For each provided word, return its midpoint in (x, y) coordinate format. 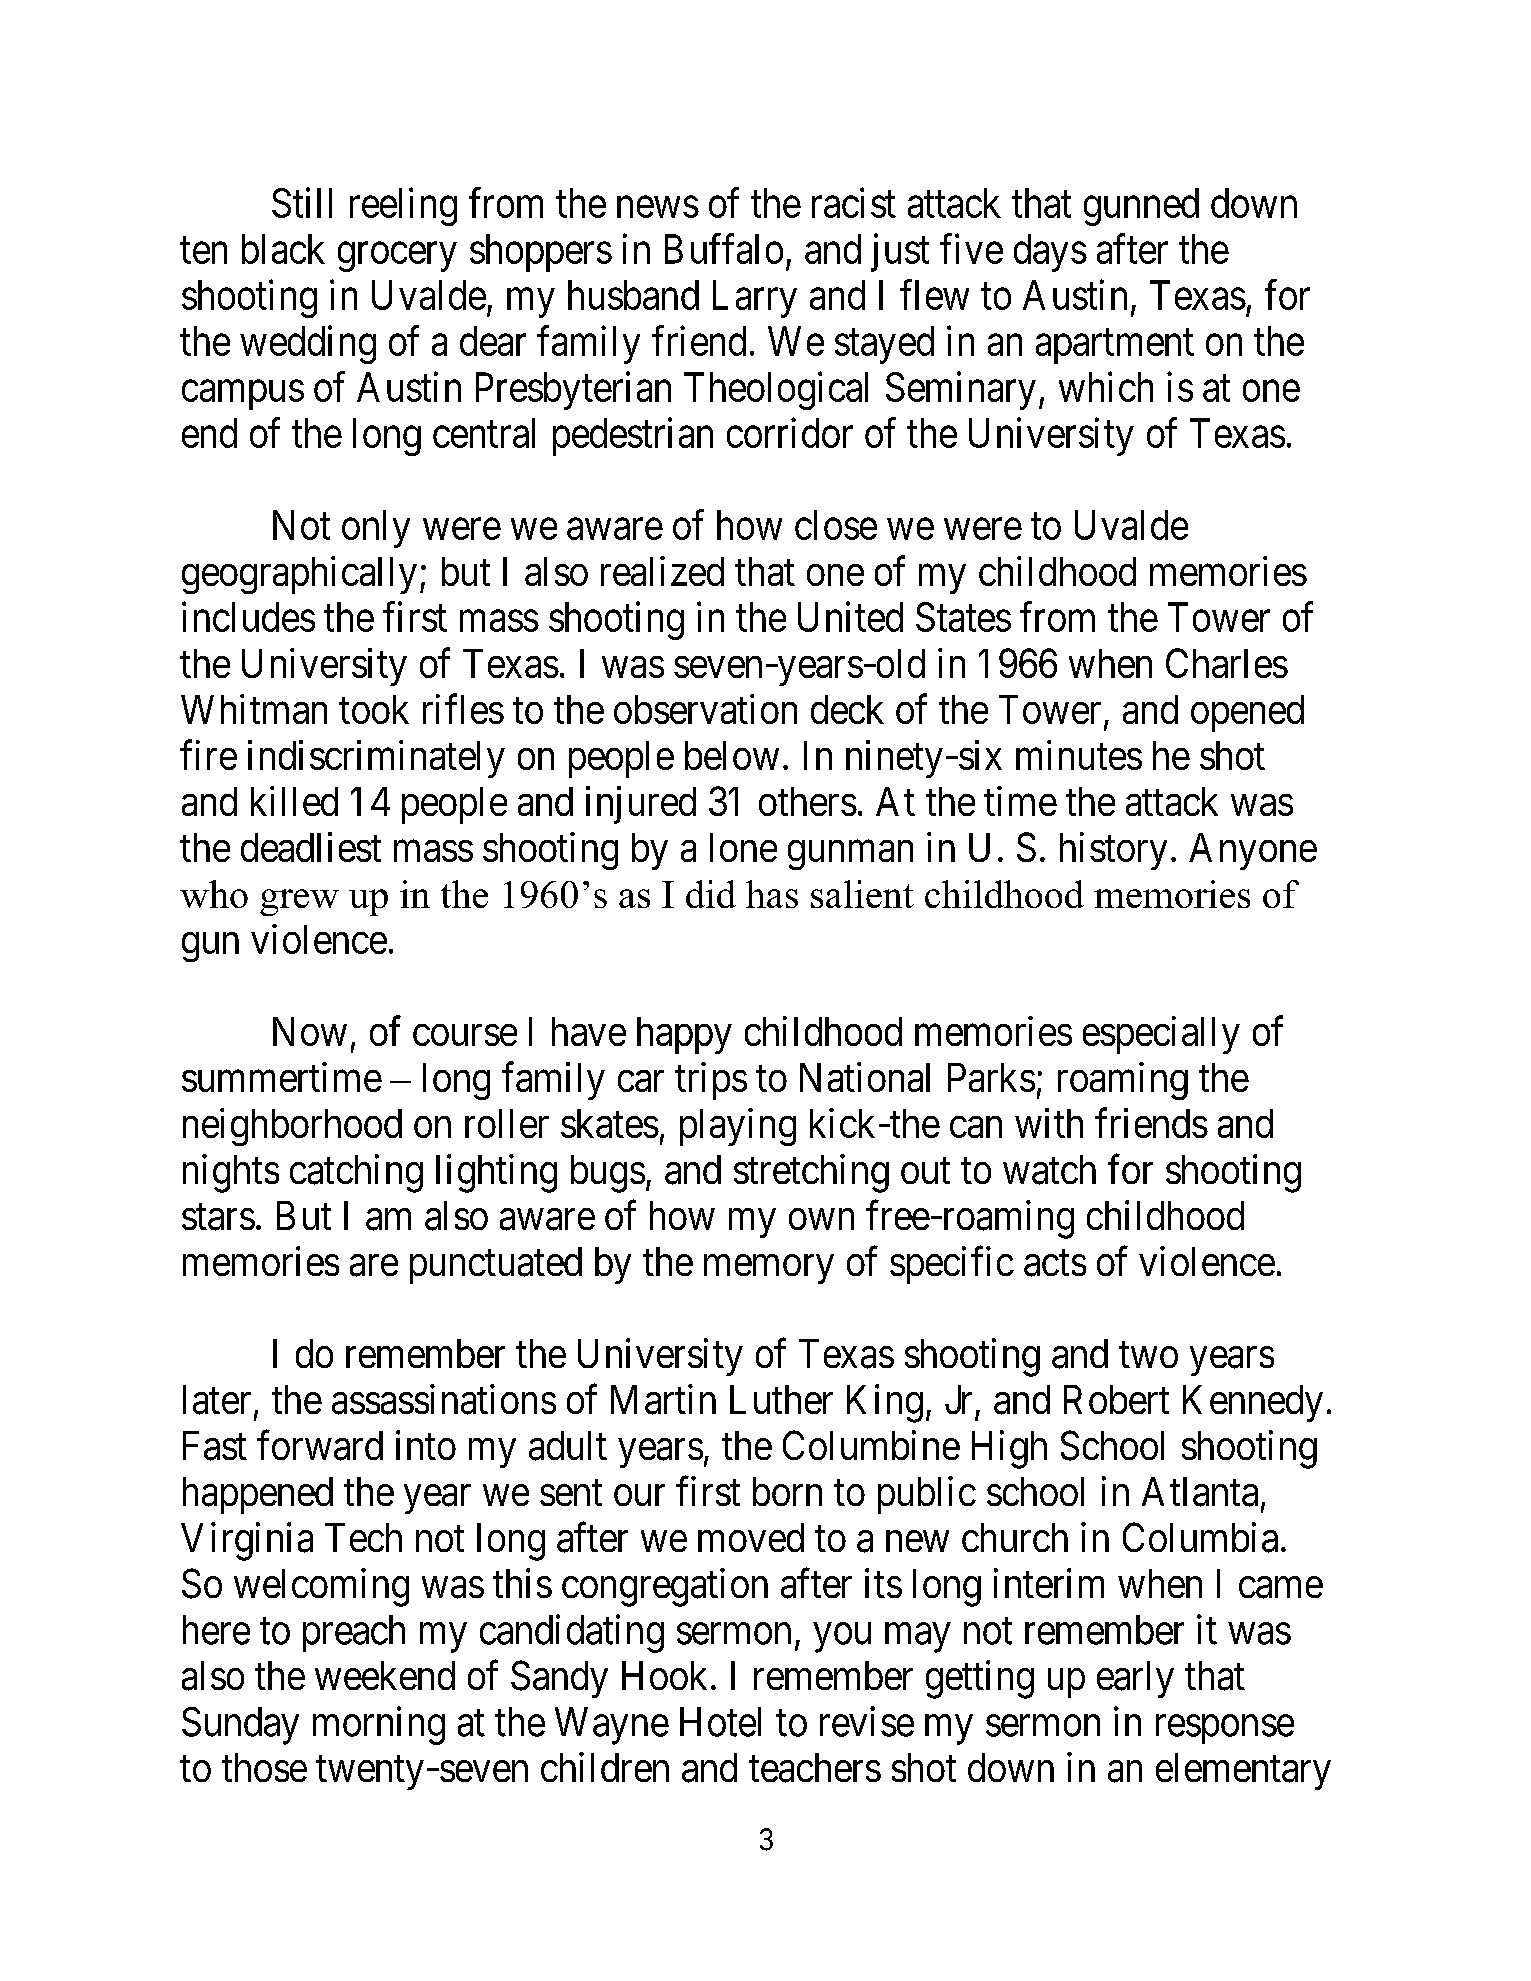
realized (662, 571)
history (1113, 851)
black (283, 249)
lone (743, 847)
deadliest (311, 847)
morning (379, 1725)
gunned (1141, 207)
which (1106, 387)
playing (738, 1127)
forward (320, 1445)
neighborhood (292, 1127)
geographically (299, 575)
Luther (781, 1399)
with (1049, 1123)
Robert (1116, 1399)
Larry (755, 299)
